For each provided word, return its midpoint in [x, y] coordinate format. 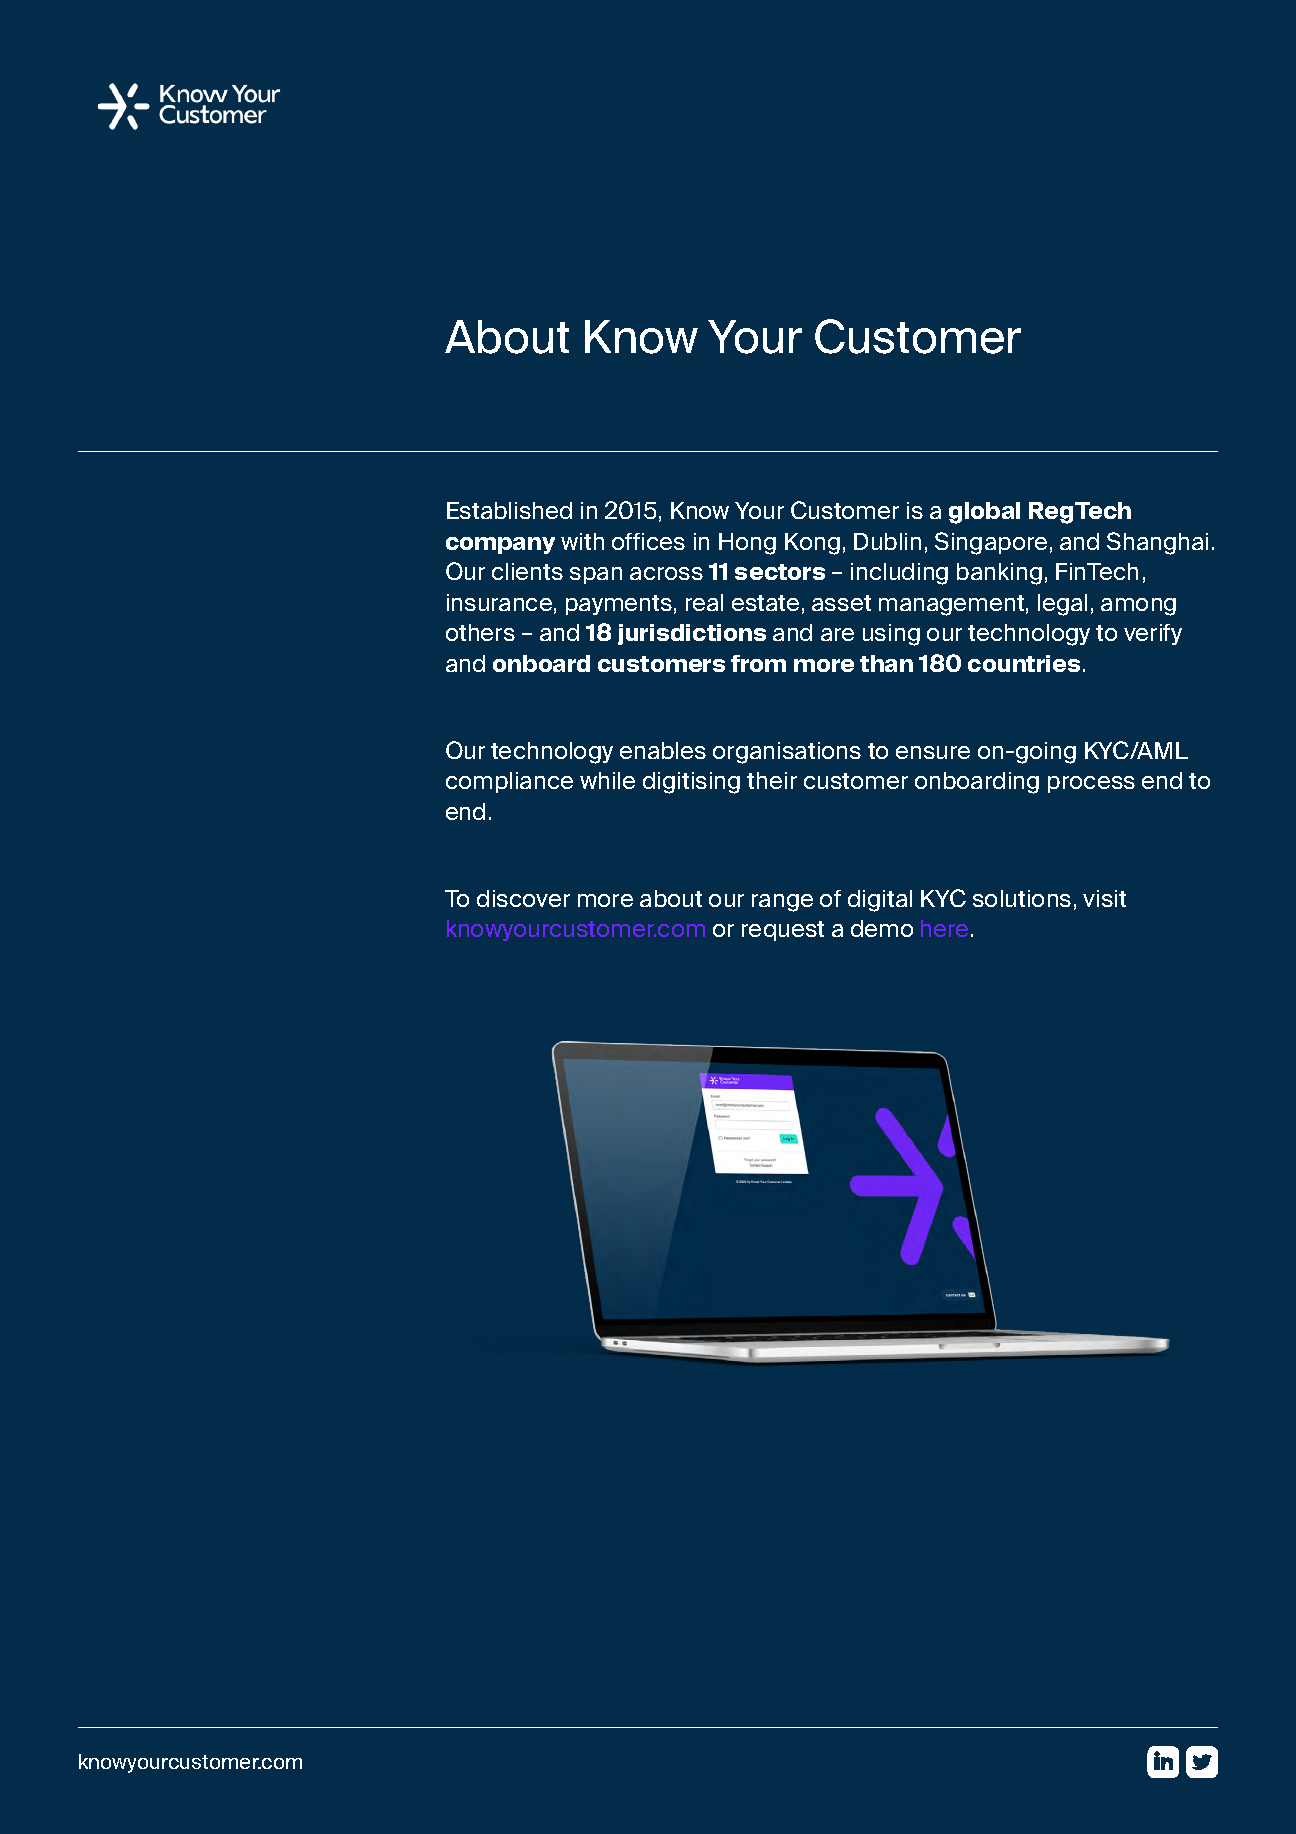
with [582, 541]
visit [1104, 898]
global [984, 513]
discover [523, 898]
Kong [812, 544]
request [783, 931]
